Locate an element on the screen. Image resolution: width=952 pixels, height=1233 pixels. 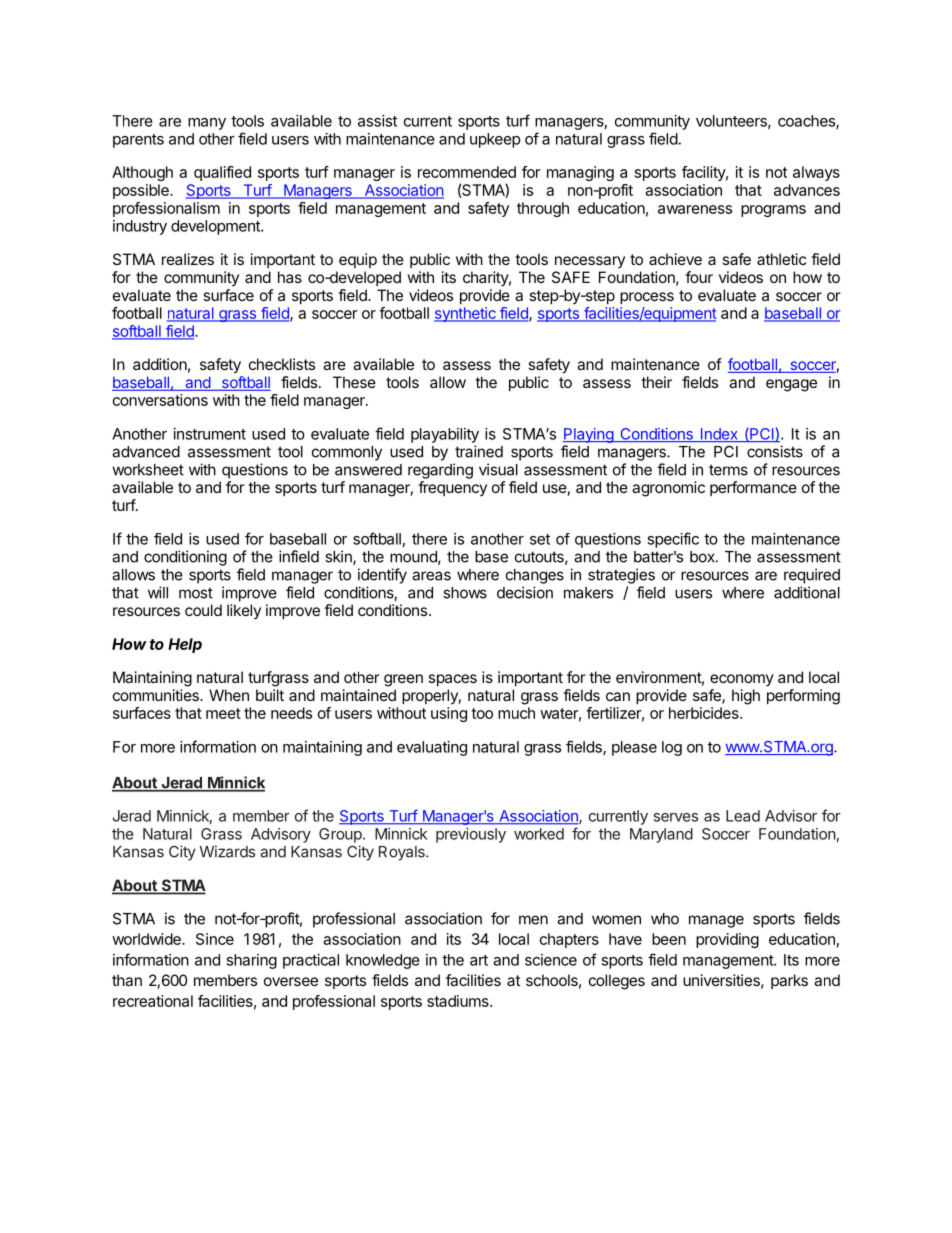
specific is located at coordinates (673, 540).
